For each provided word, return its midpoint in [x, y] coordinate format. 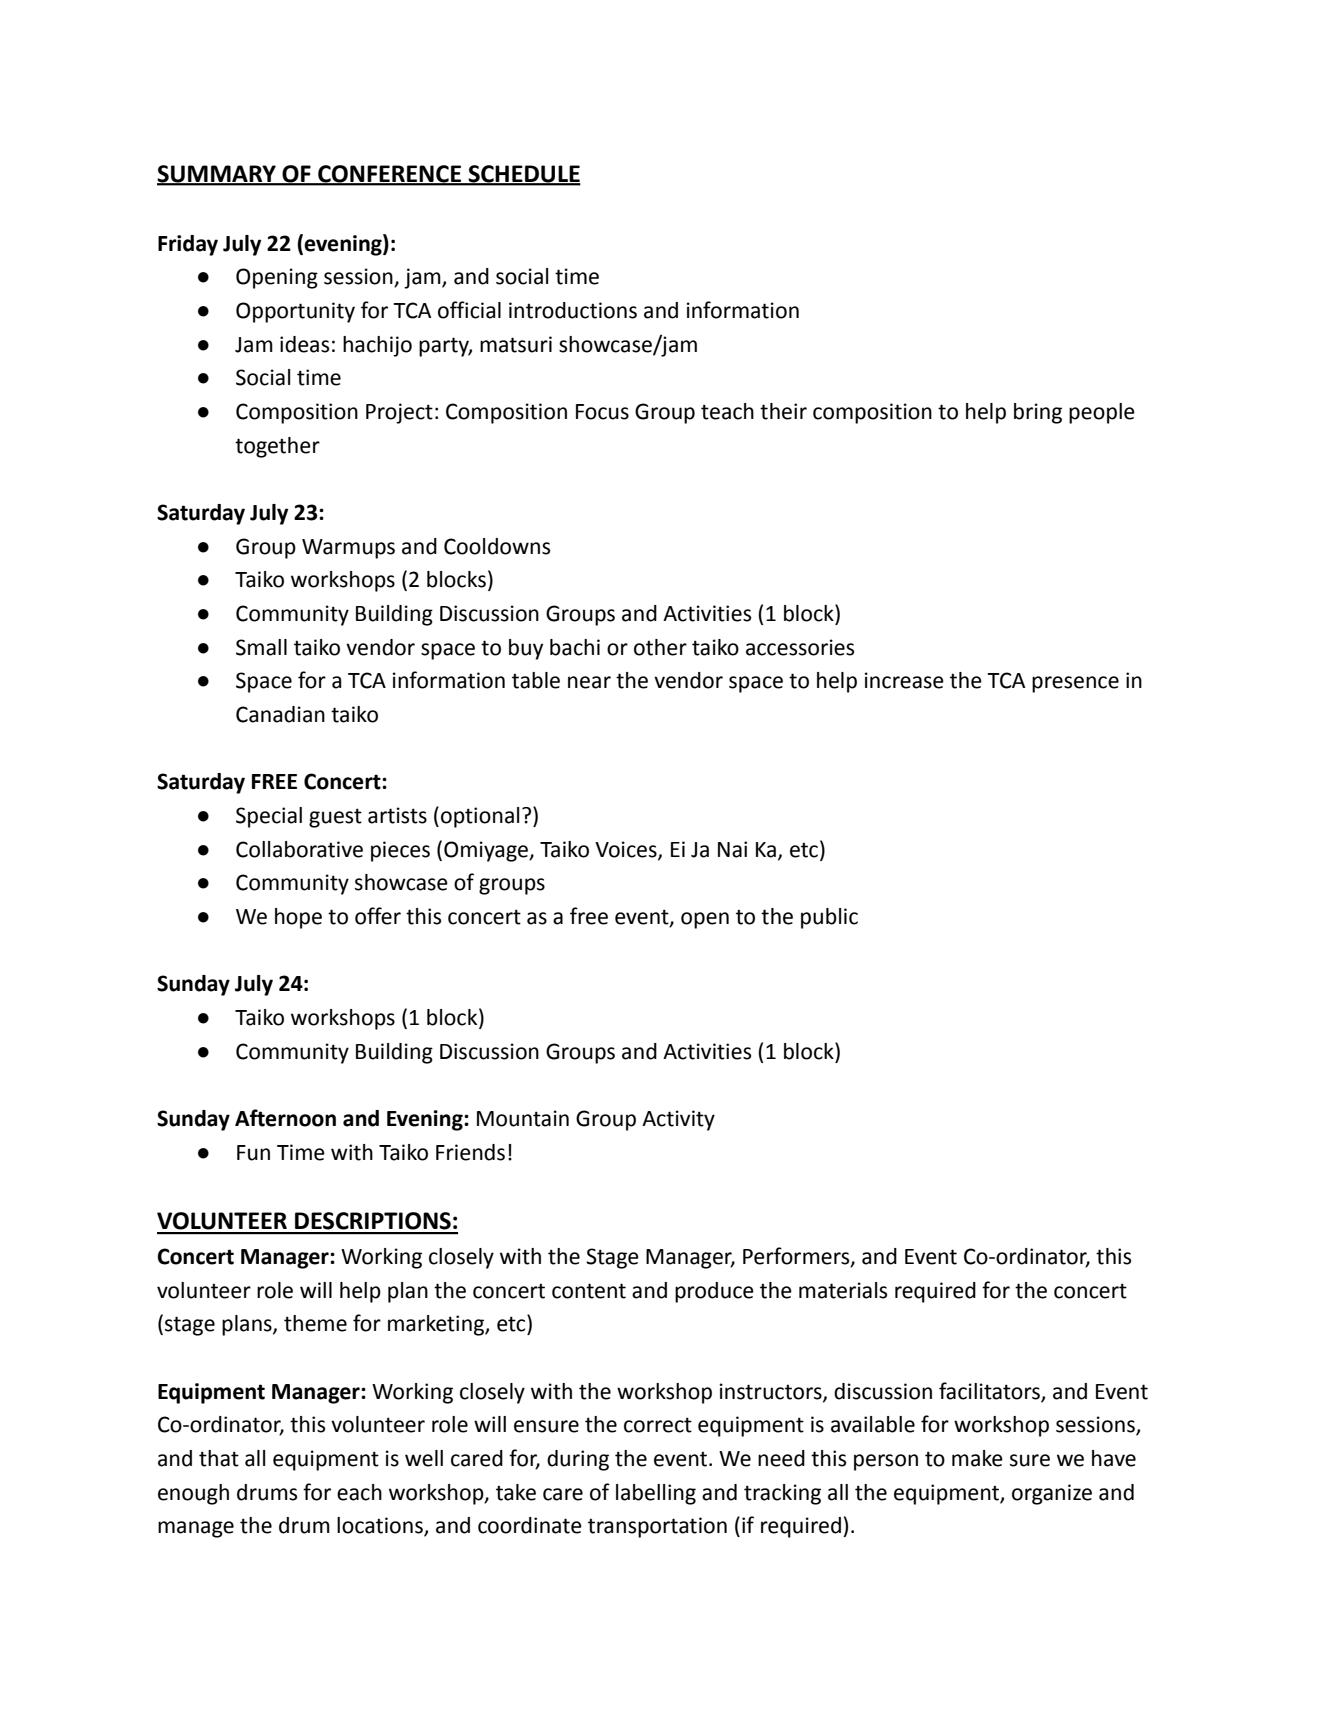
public [829, 918]
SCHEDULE [523, 175]
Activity [678, 1120]
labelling [656, 1494]
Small [261, 647]
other [660, 647]
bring [1038, 413]
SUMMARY [217, 175]
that [219, 1458]
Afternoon [285, 1118]
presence [1075, 684]
